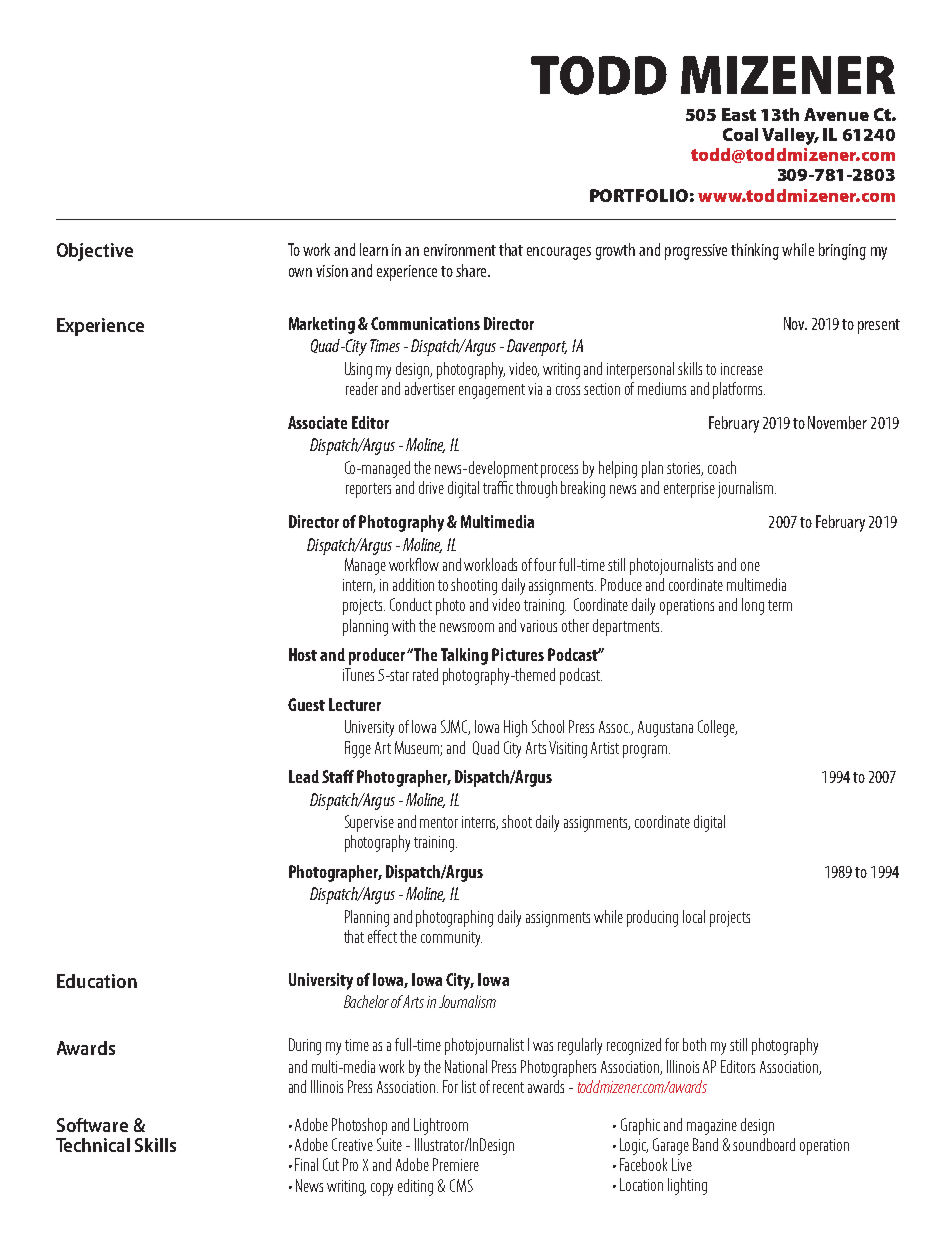 The height and width of the image is (1233, 952). I want to click on Valley, so click(790, 136).
